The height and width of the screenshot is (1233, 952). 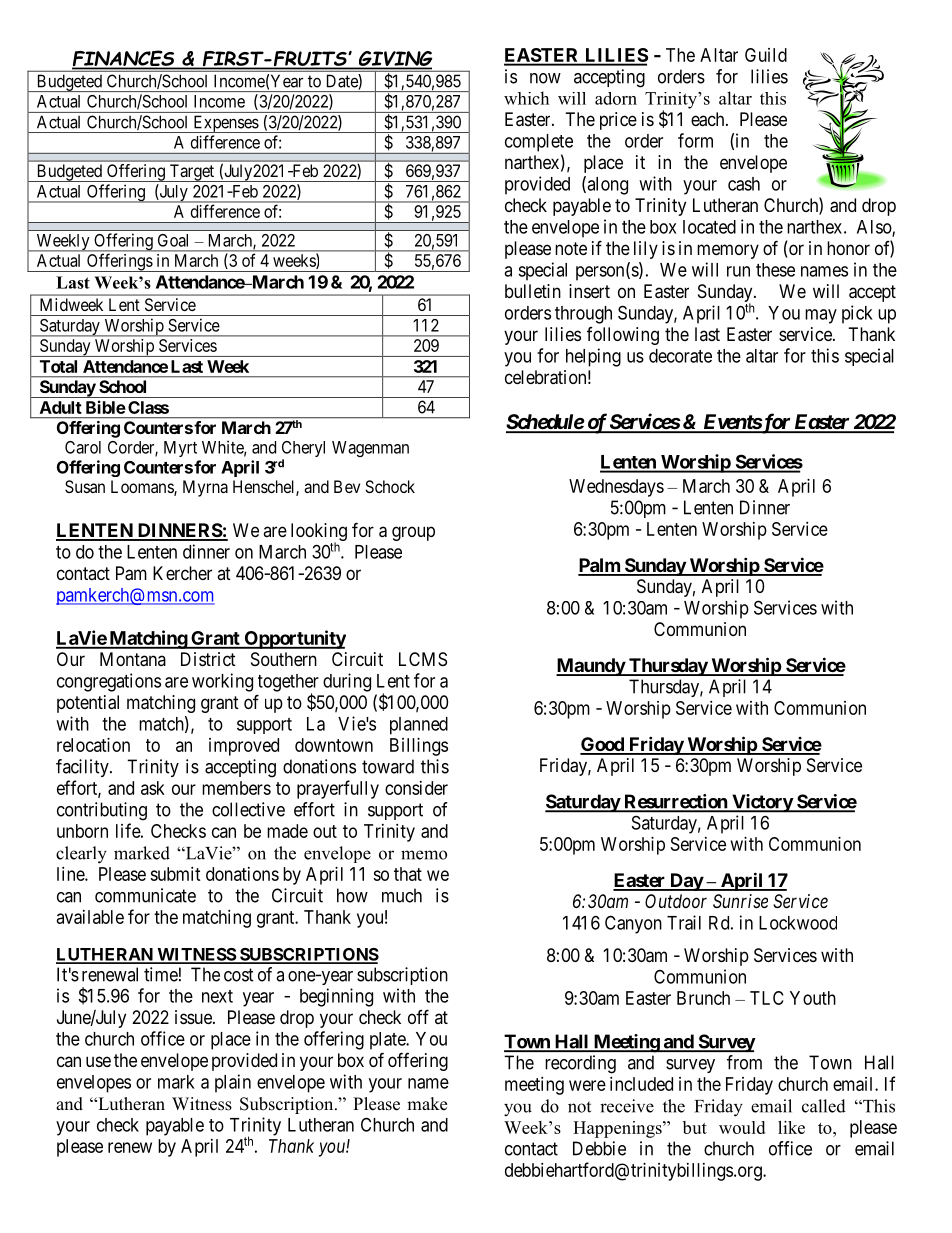 I want to click on Guild, so click(x=766, y=55).
